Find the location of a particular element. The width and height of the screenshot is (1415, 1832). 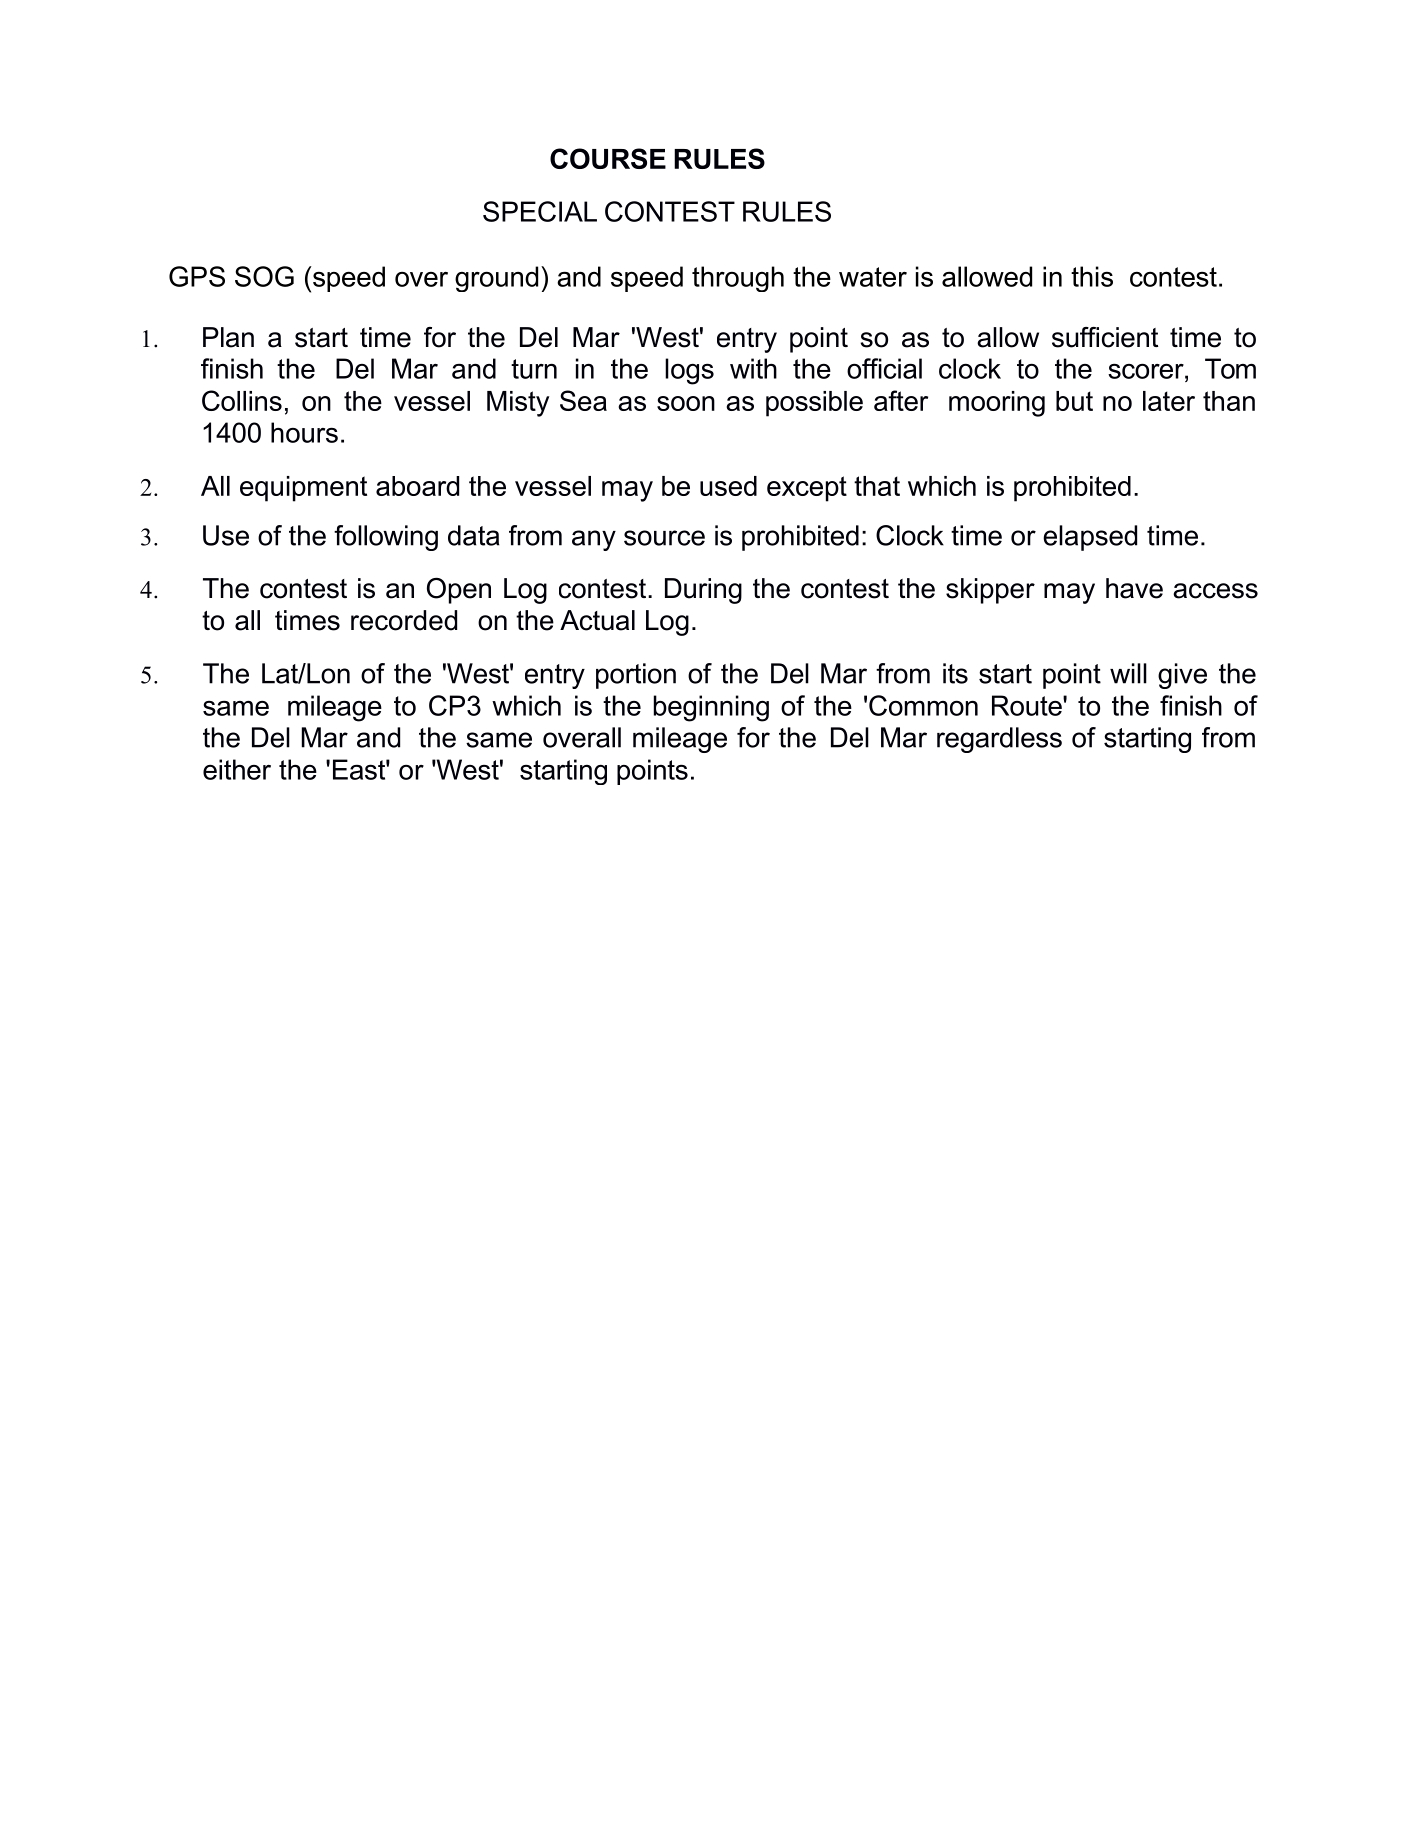

either is located at coordinates (237, 769).
